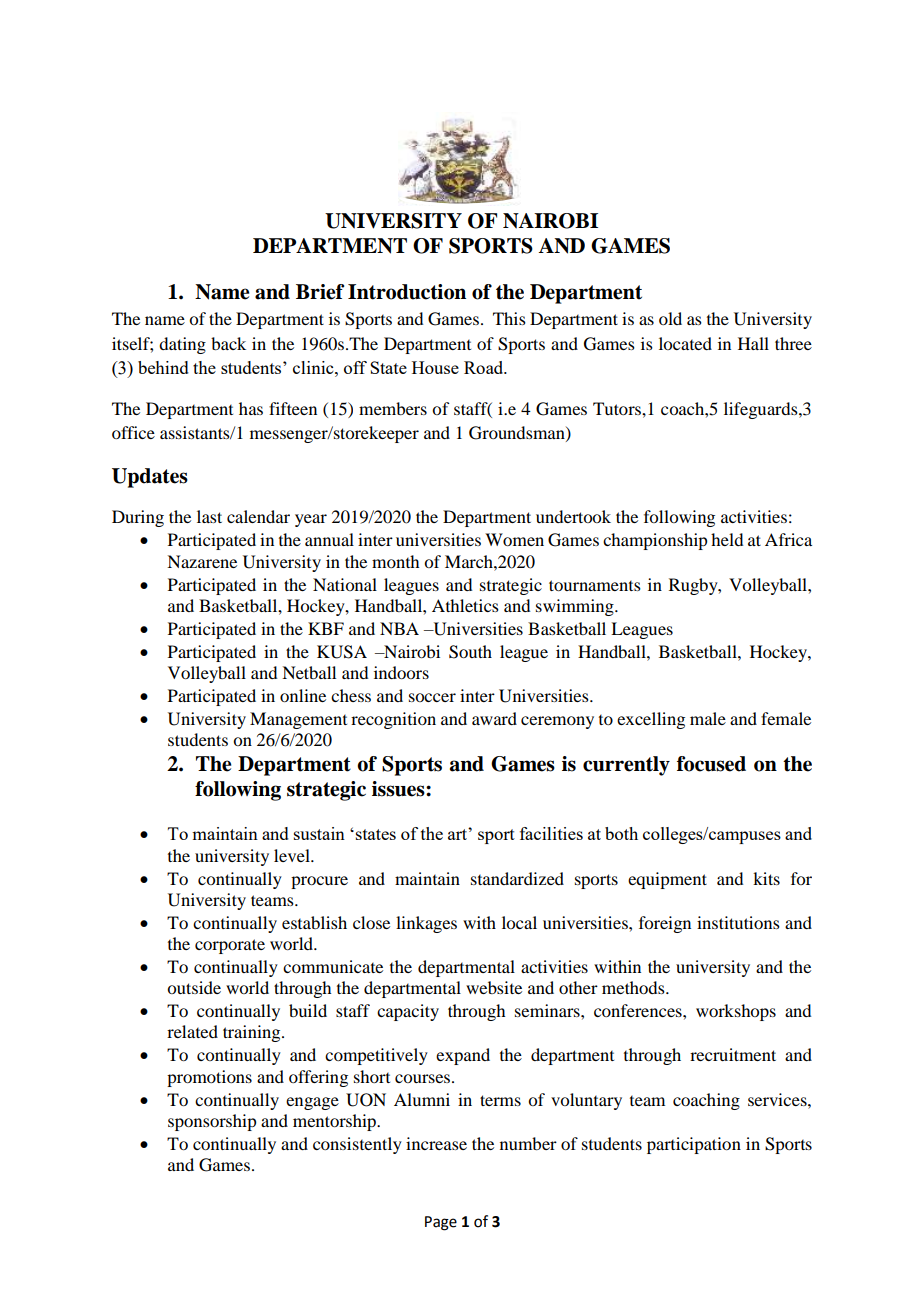 This document has height=1308, width=924. What do you see at coordinates (738, 922) in the document?
I see `institutions` at bounding box center [738, 922].
